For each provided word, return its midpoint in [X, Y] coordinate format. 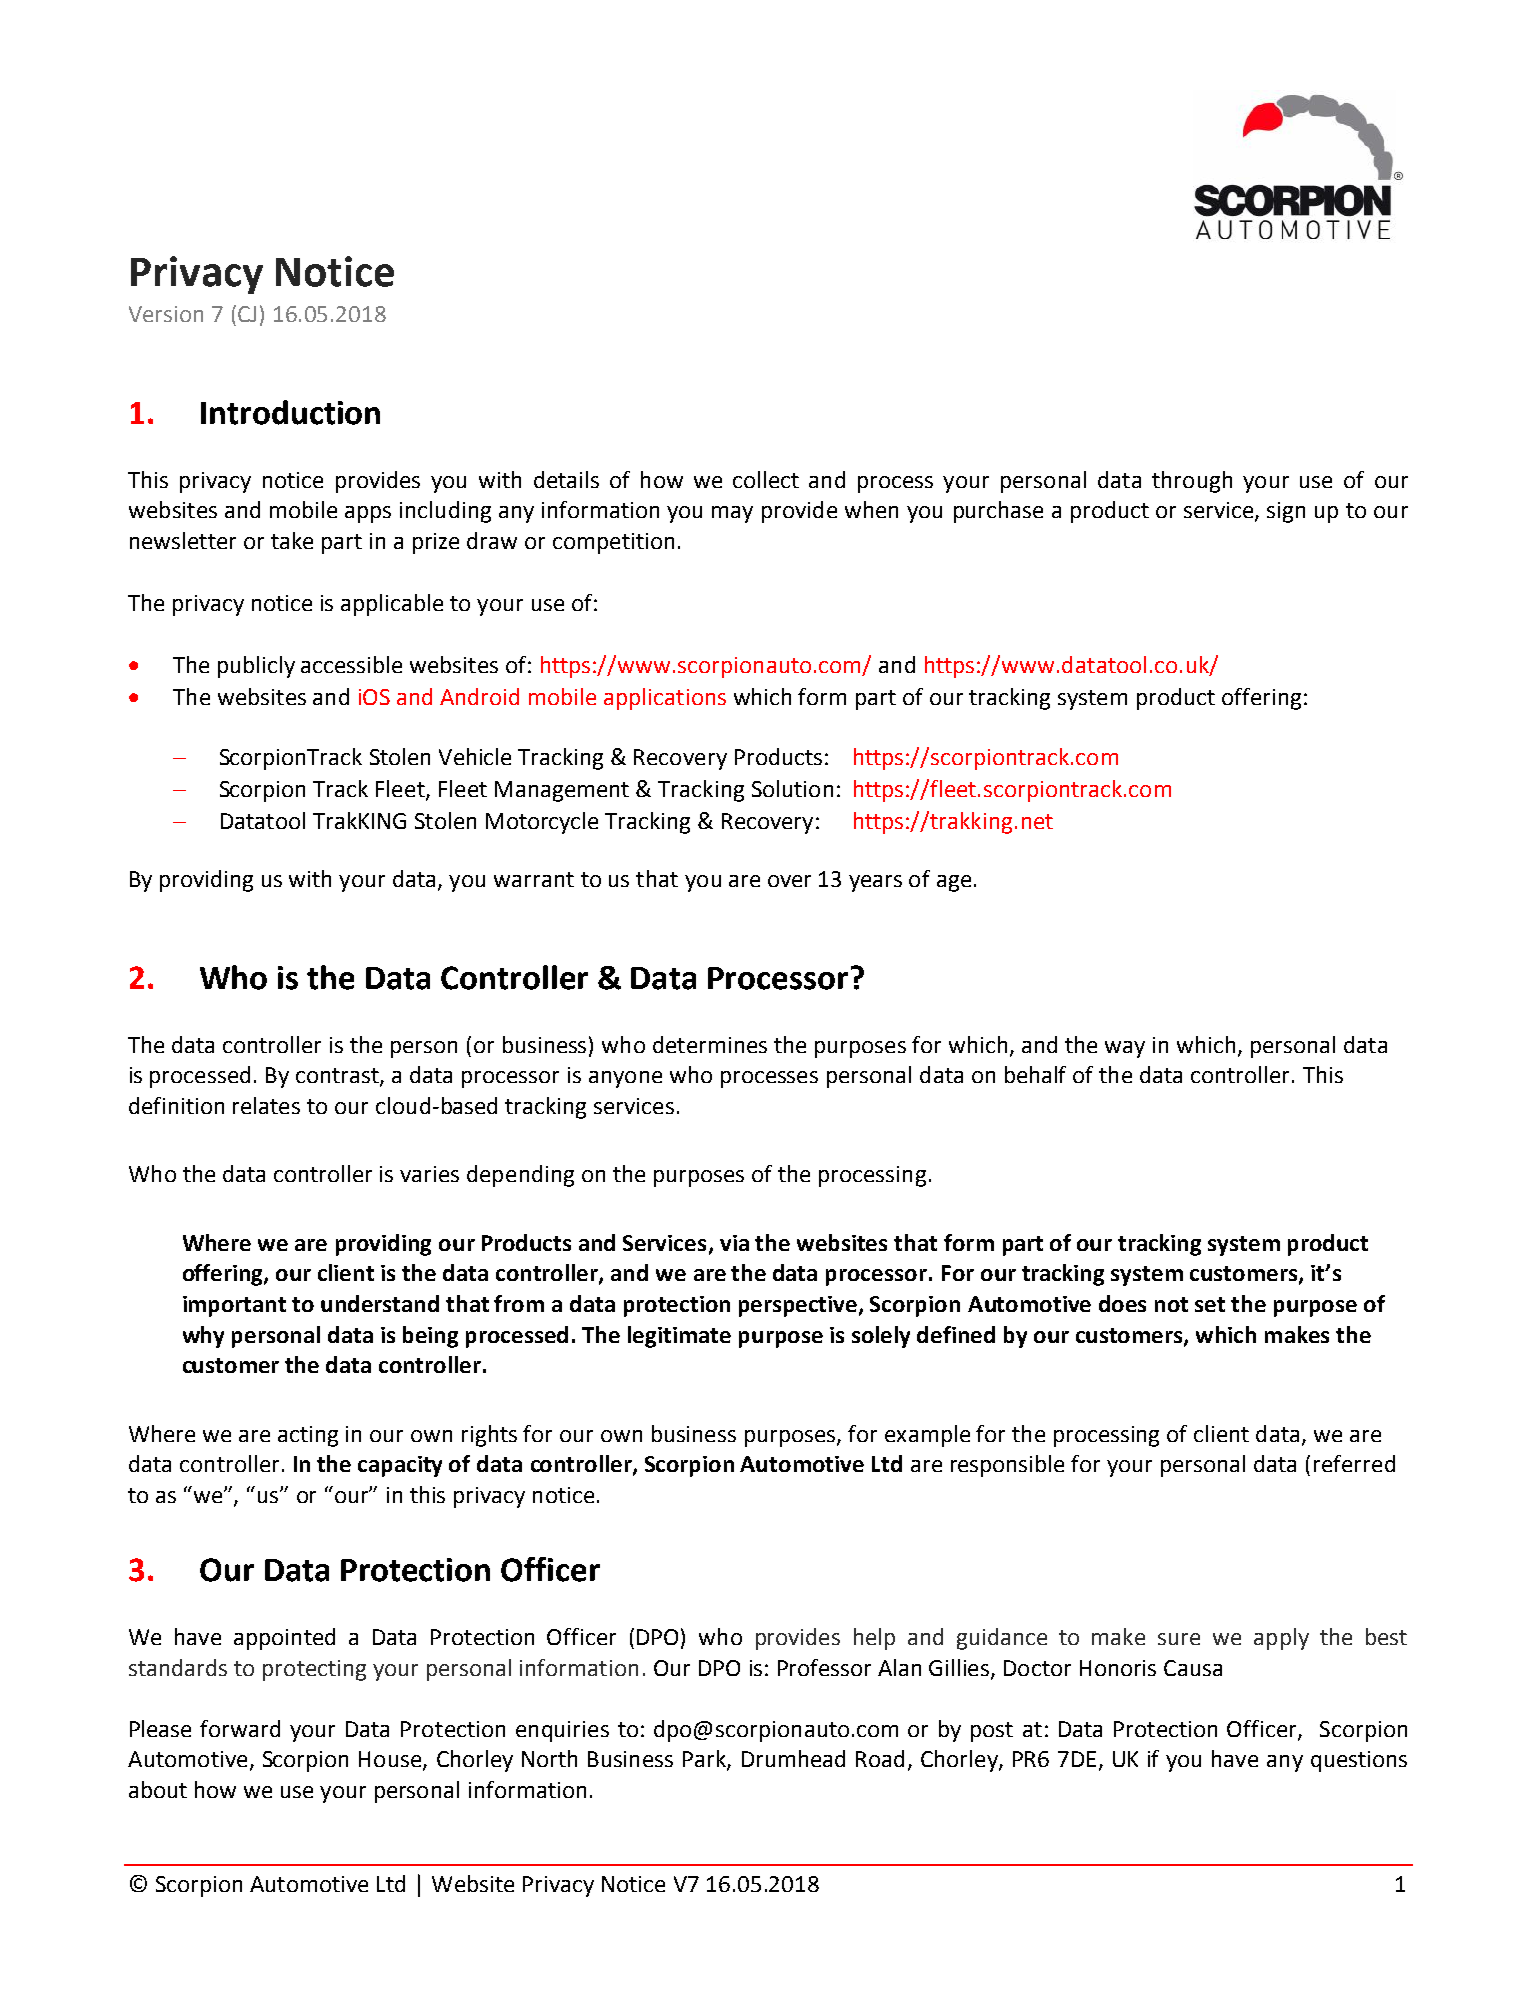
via [734, 1243]
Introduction [290, 412]
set [1210, 1304]
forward [240, 1728]
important [234, 1306]
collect [766, 479]
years [875, 883]
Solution [792, 788]
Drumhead [793, 1758]
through [1192, 482]
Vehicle [475, 756]
